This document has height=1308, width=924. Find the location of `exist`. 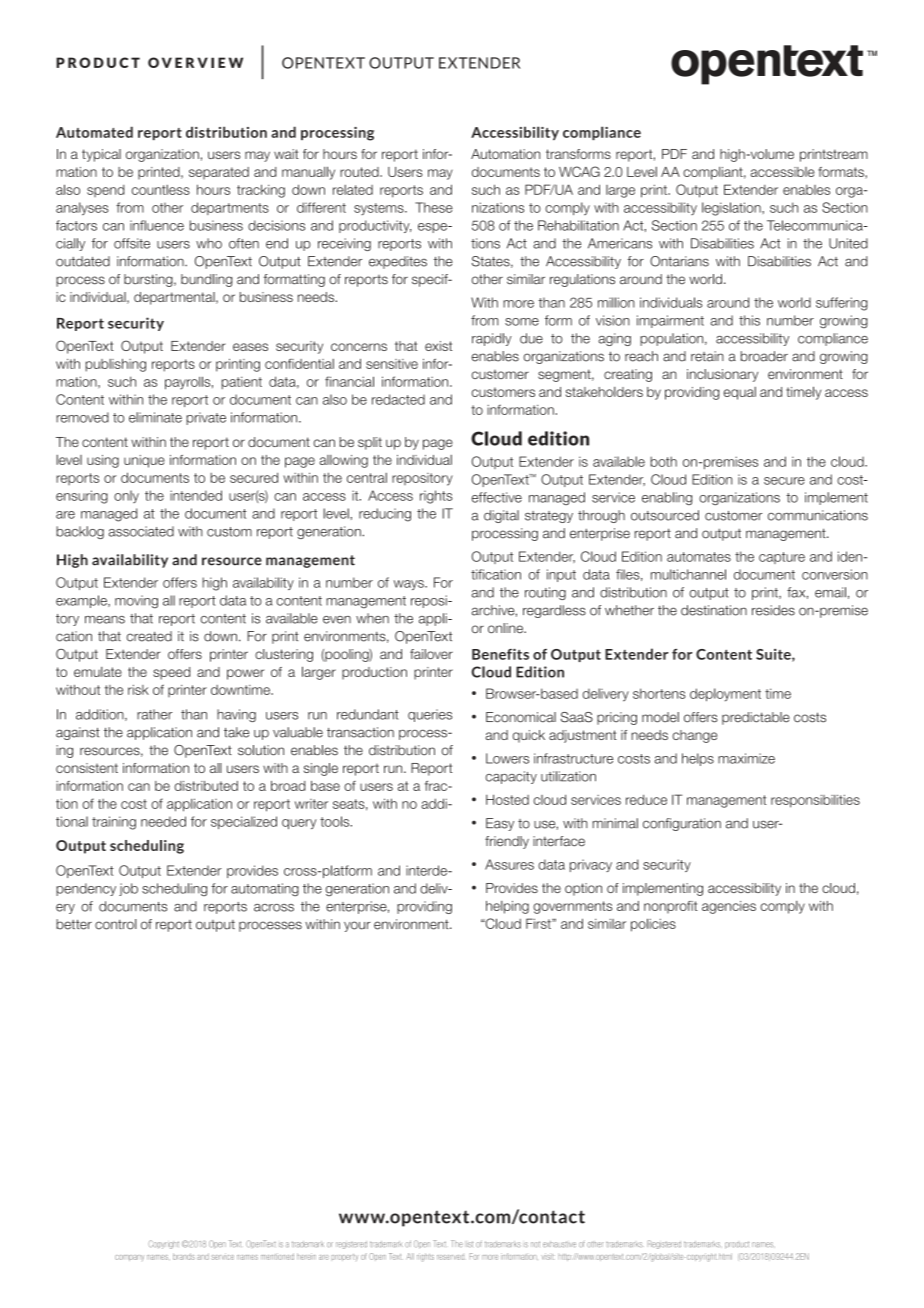

exist is located at coordinates (438, 346).
